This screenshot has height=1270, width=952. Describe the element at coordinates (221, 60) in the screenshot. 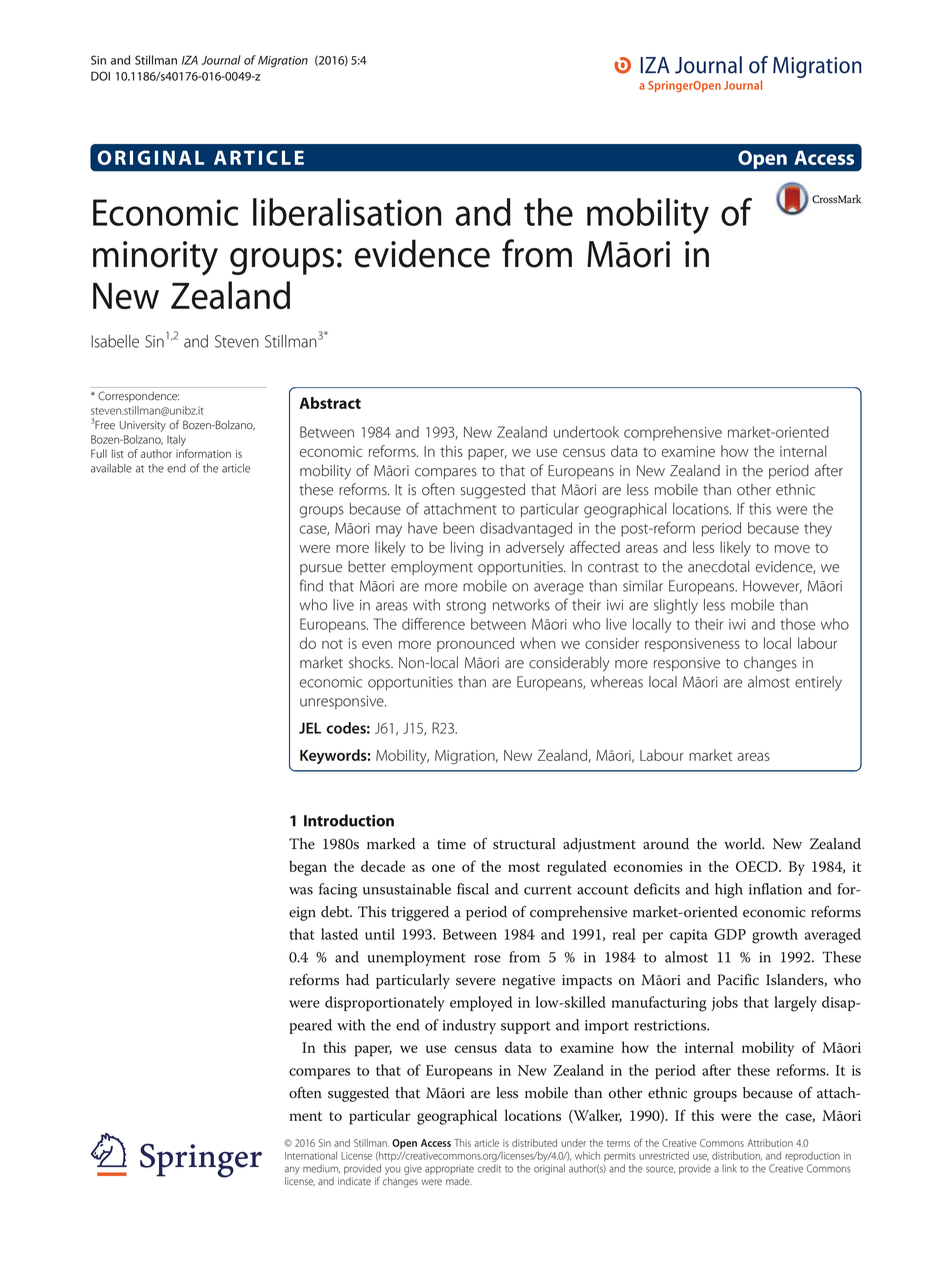

I see `Journal` at that location.
